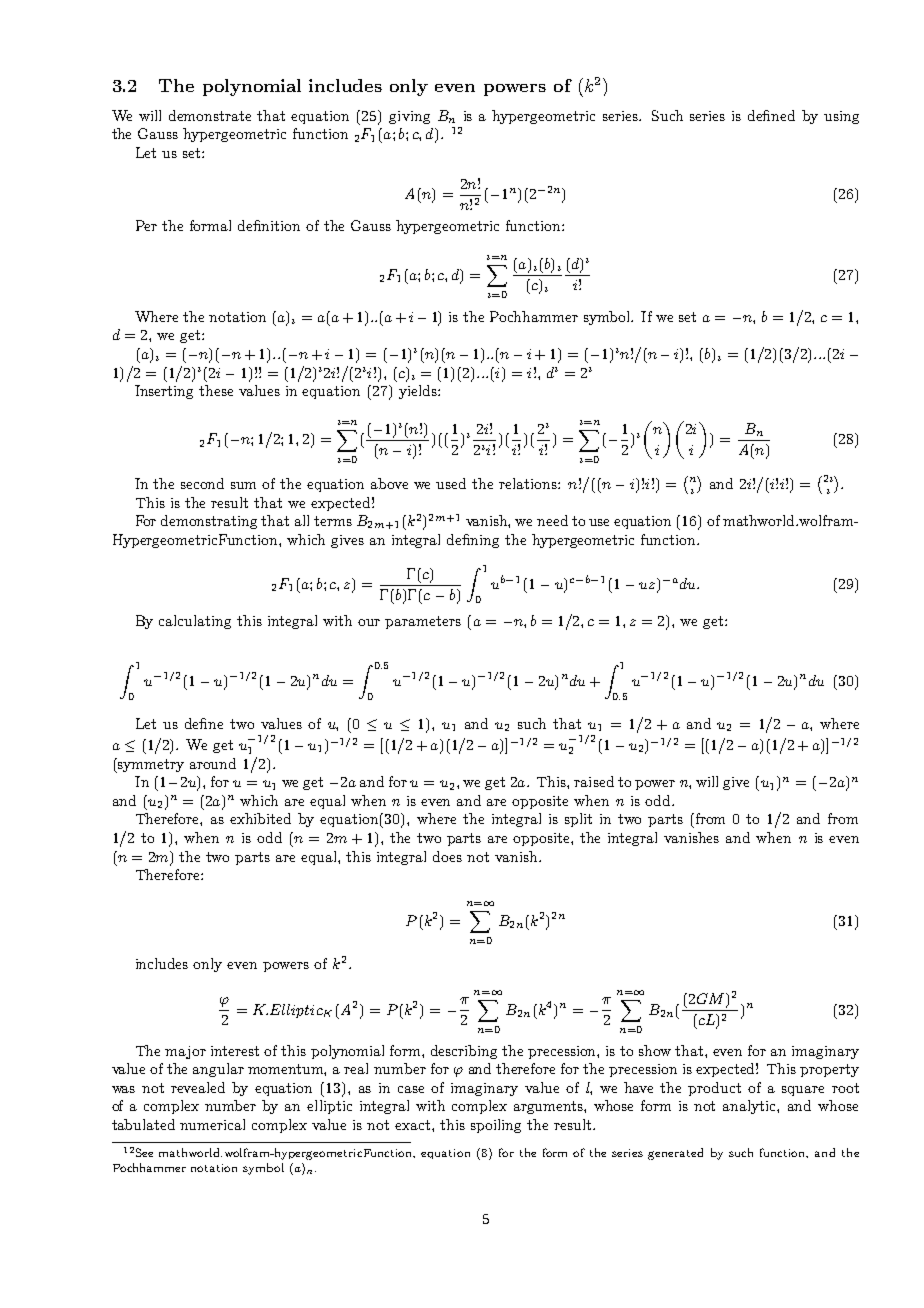  What do you see at coordinates (213, 763) in the screenshot?
I see `around` at bounding box center [213, 763].
